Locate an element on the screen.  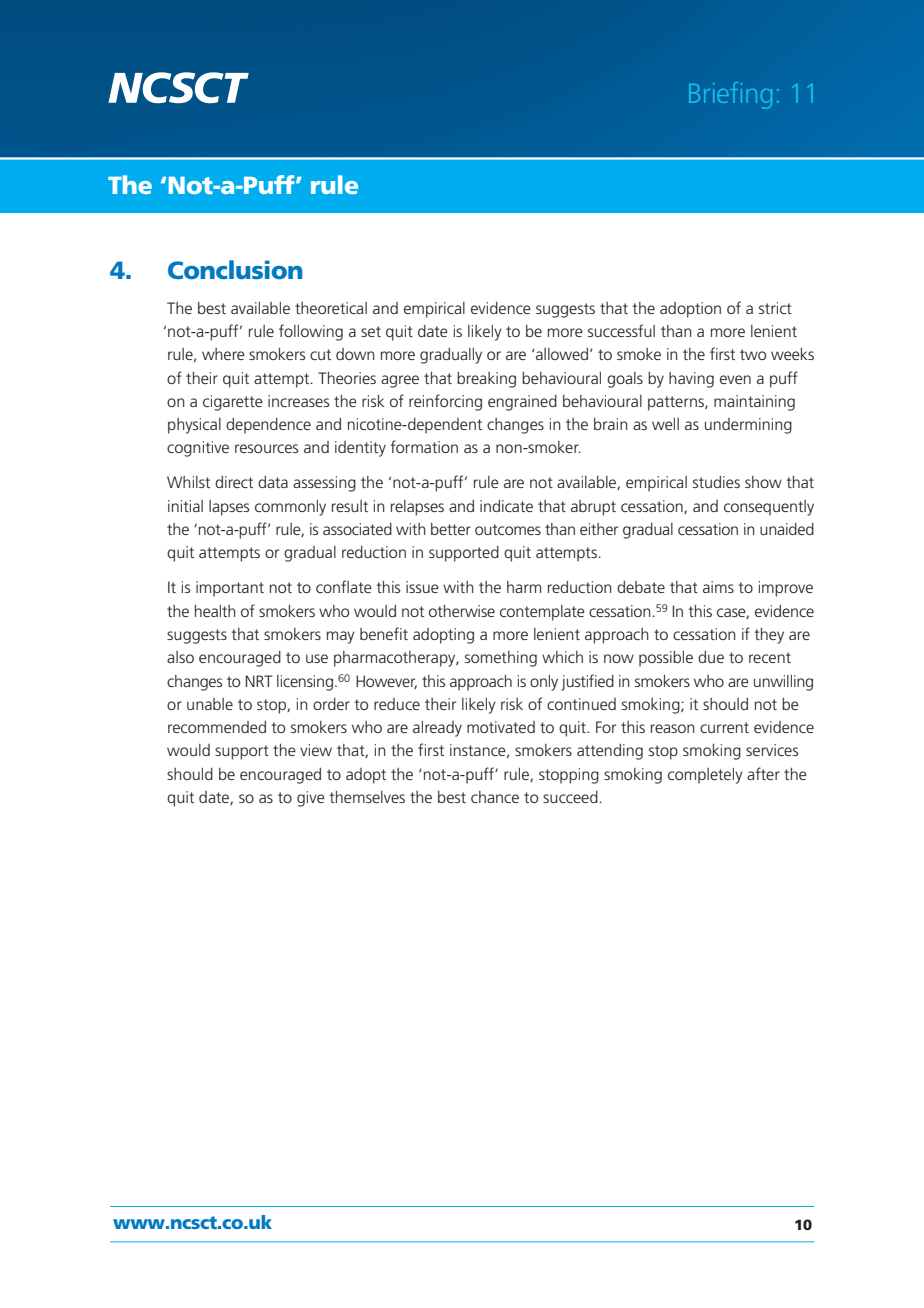
set is located at coordinates (371, 331).
